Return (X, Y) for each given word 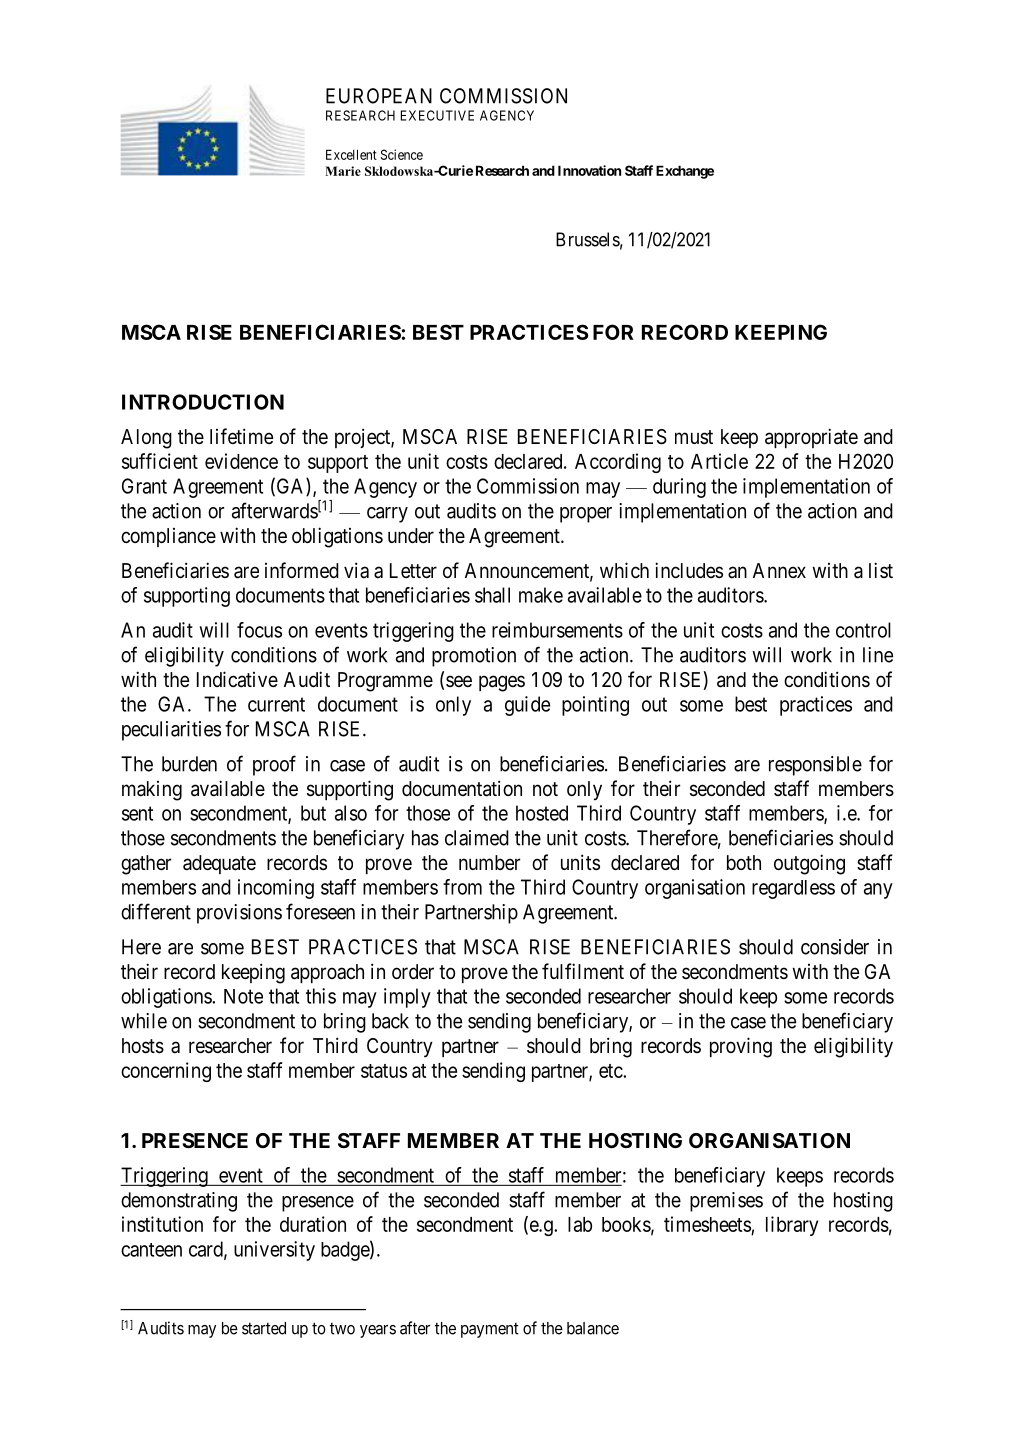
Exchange (685, 172)
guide (527, 706)
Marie (343, 171)
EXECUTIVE (437, 115)
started (264, 1328)
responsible (815, 766)
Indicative (237, 679)
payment (490, 1330)
